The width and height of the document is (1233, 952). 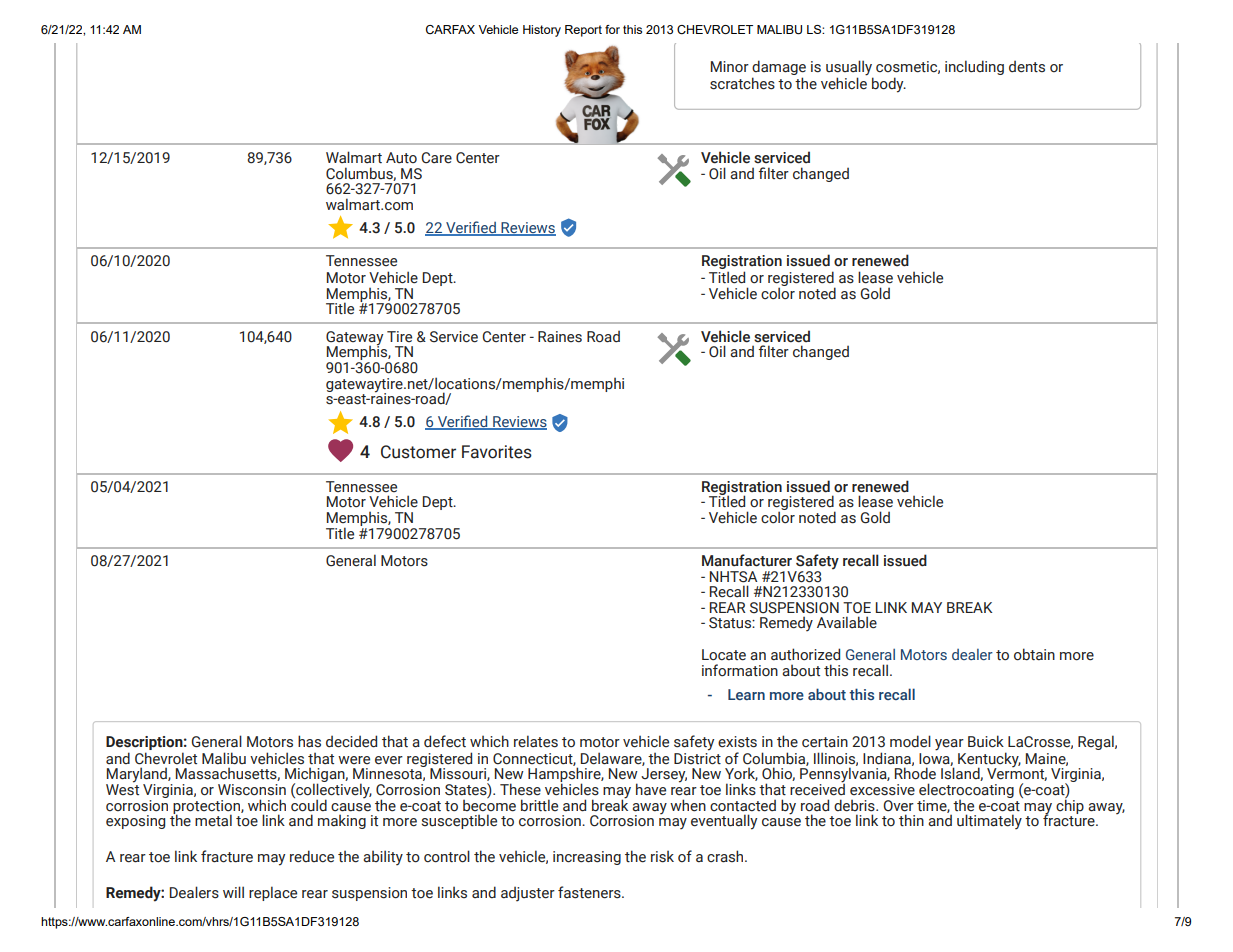 I want to click on decided, so click(x=351, y=741).
